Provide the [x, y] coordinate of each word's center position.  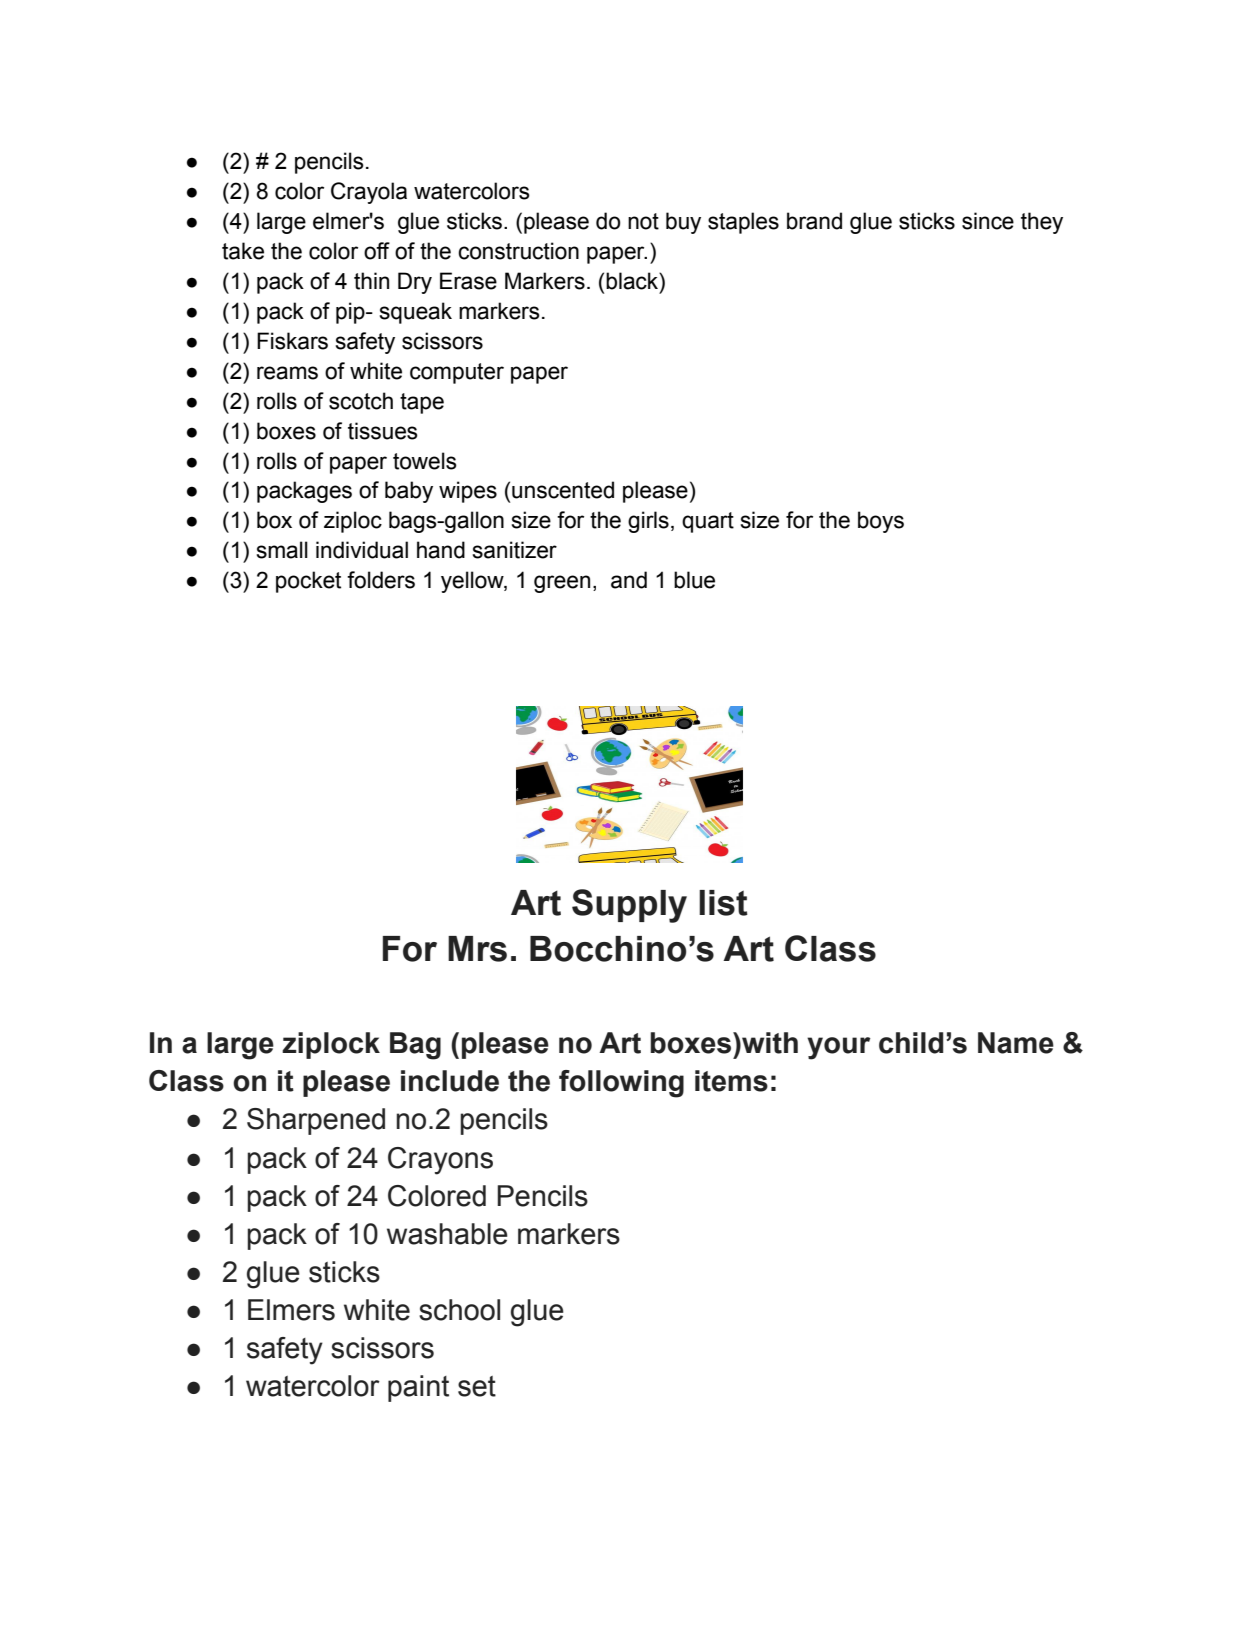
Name [1016, 1043]
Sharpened [316, 1121]
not [643, 221]
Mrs [477, 949]
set [477, 1386]
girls [648, 522]
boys [881, 522]
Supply [629, 906]
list [723, 903]
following [621, 1084]
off [377, 251]
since [988, 221]
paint [418, 1388]
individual [362, 550]
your [839, 1048]
